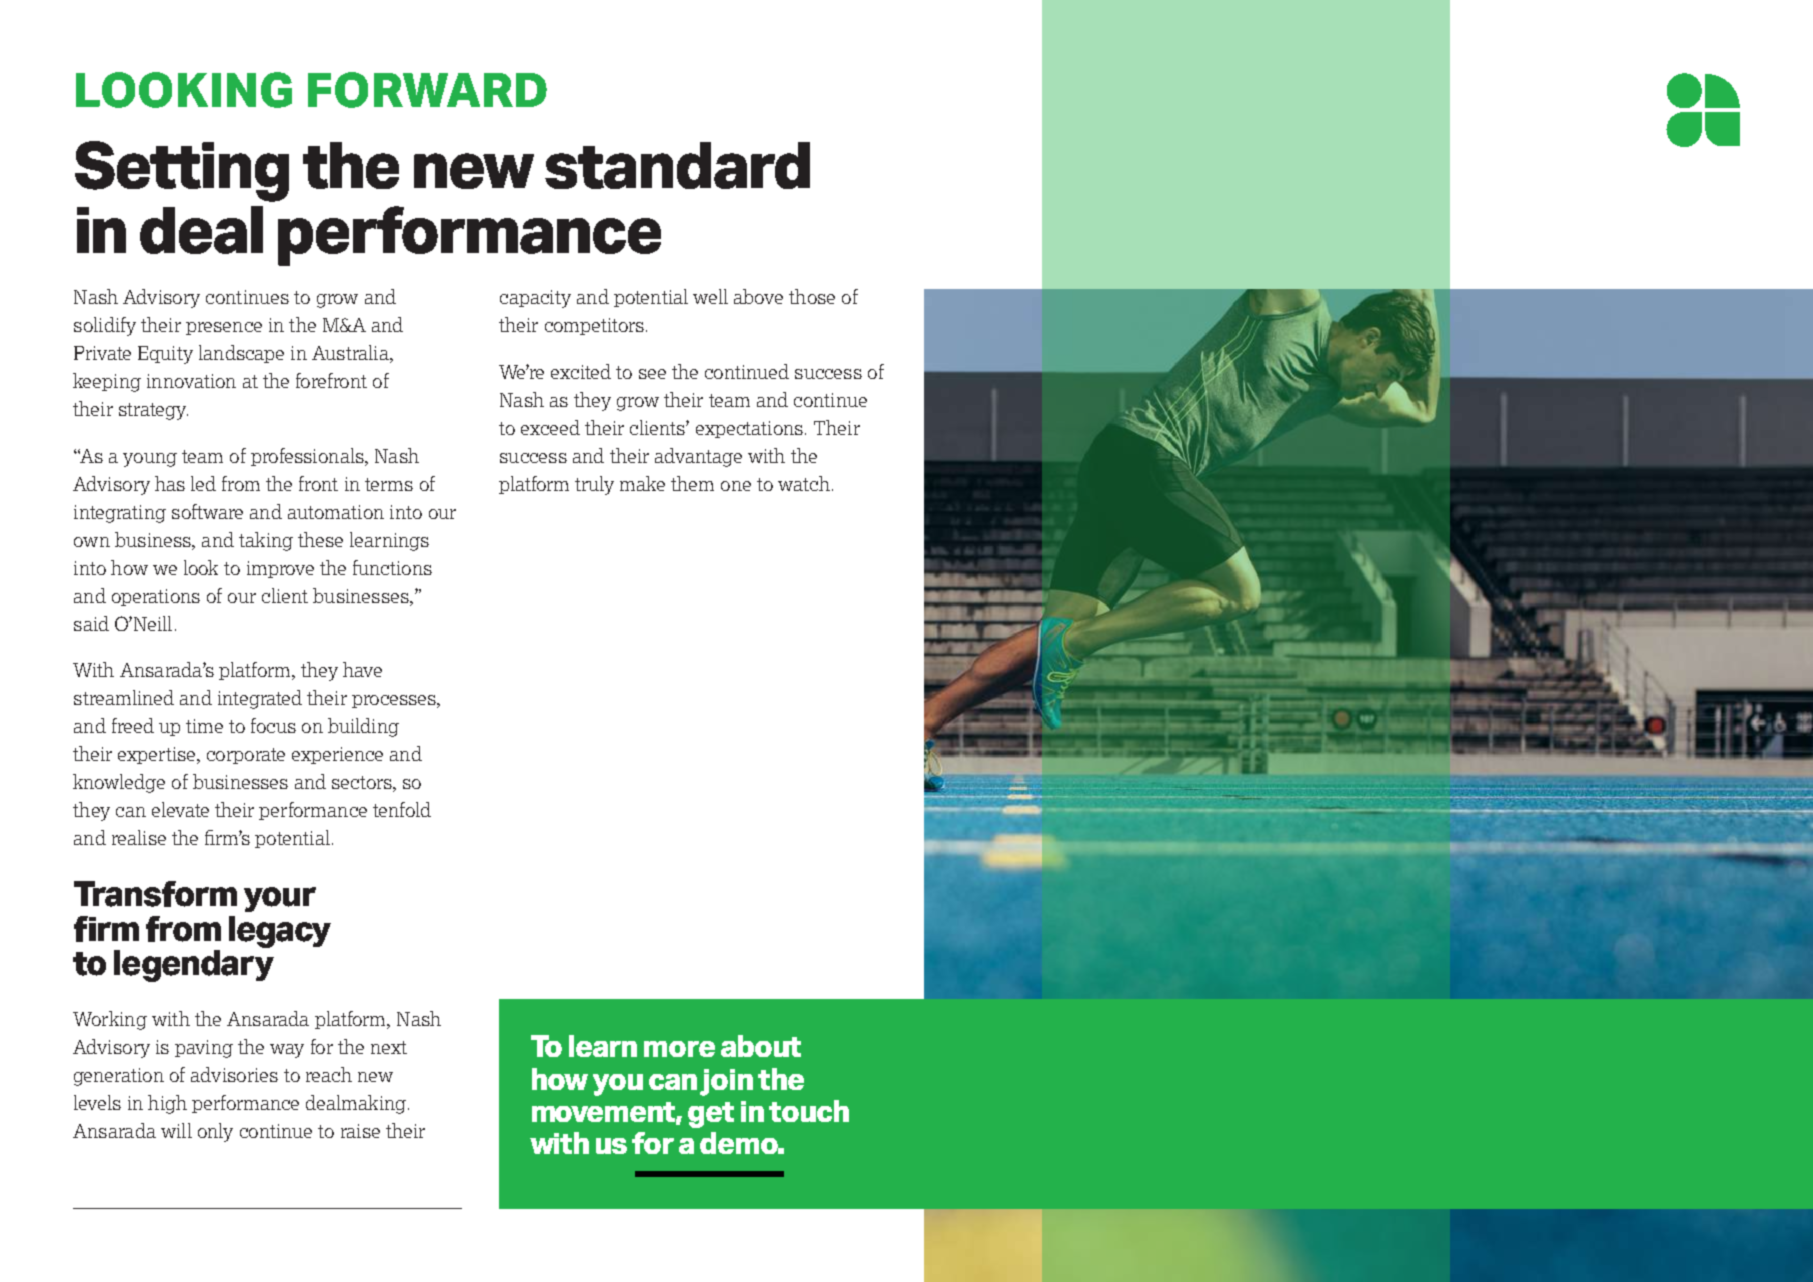 The height and width of the page is (1282, 1813). I want to click on functions, so click(392, 567).
